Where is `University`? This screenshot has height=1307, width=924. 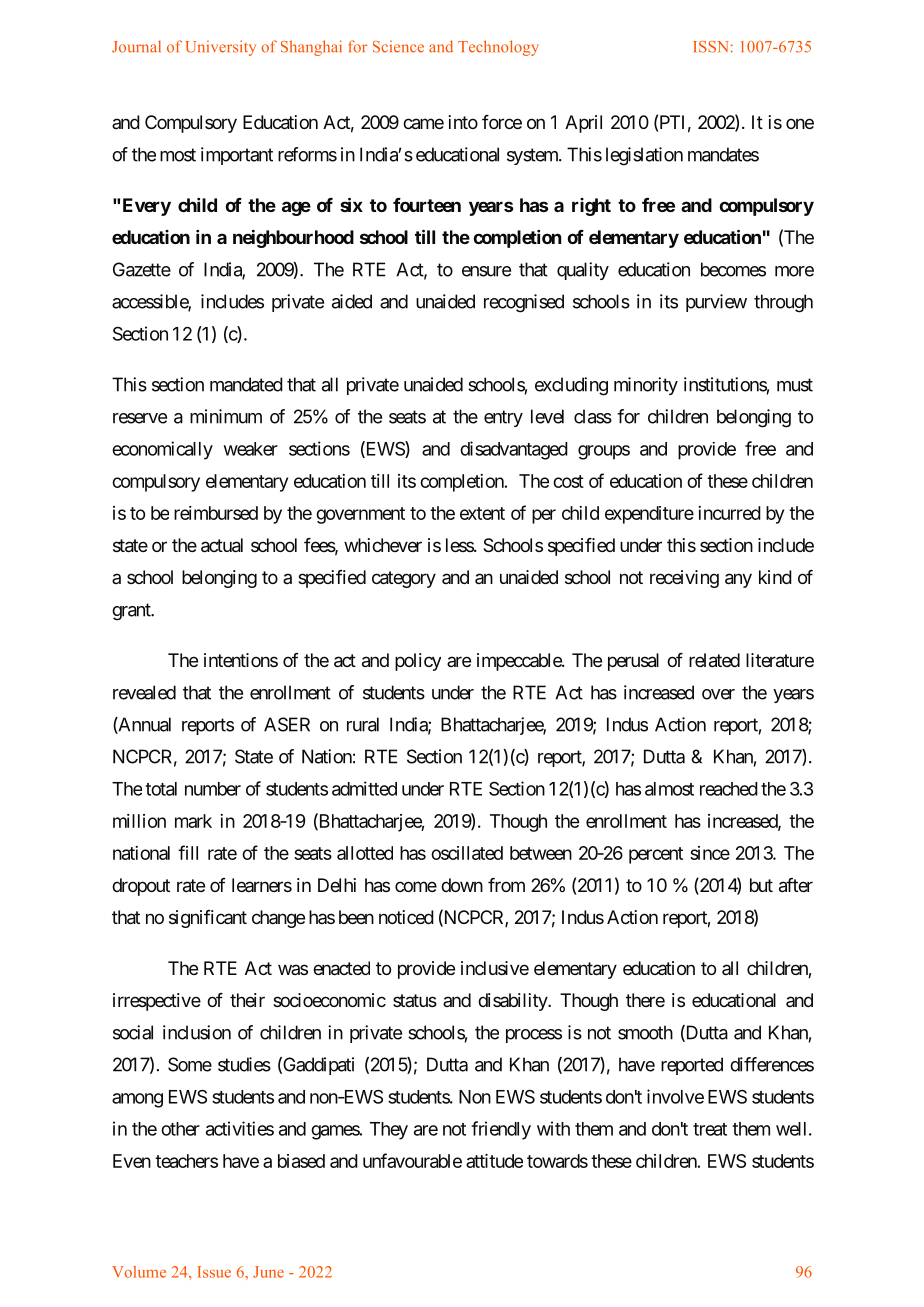 University is located at coordinates (221, 48).
